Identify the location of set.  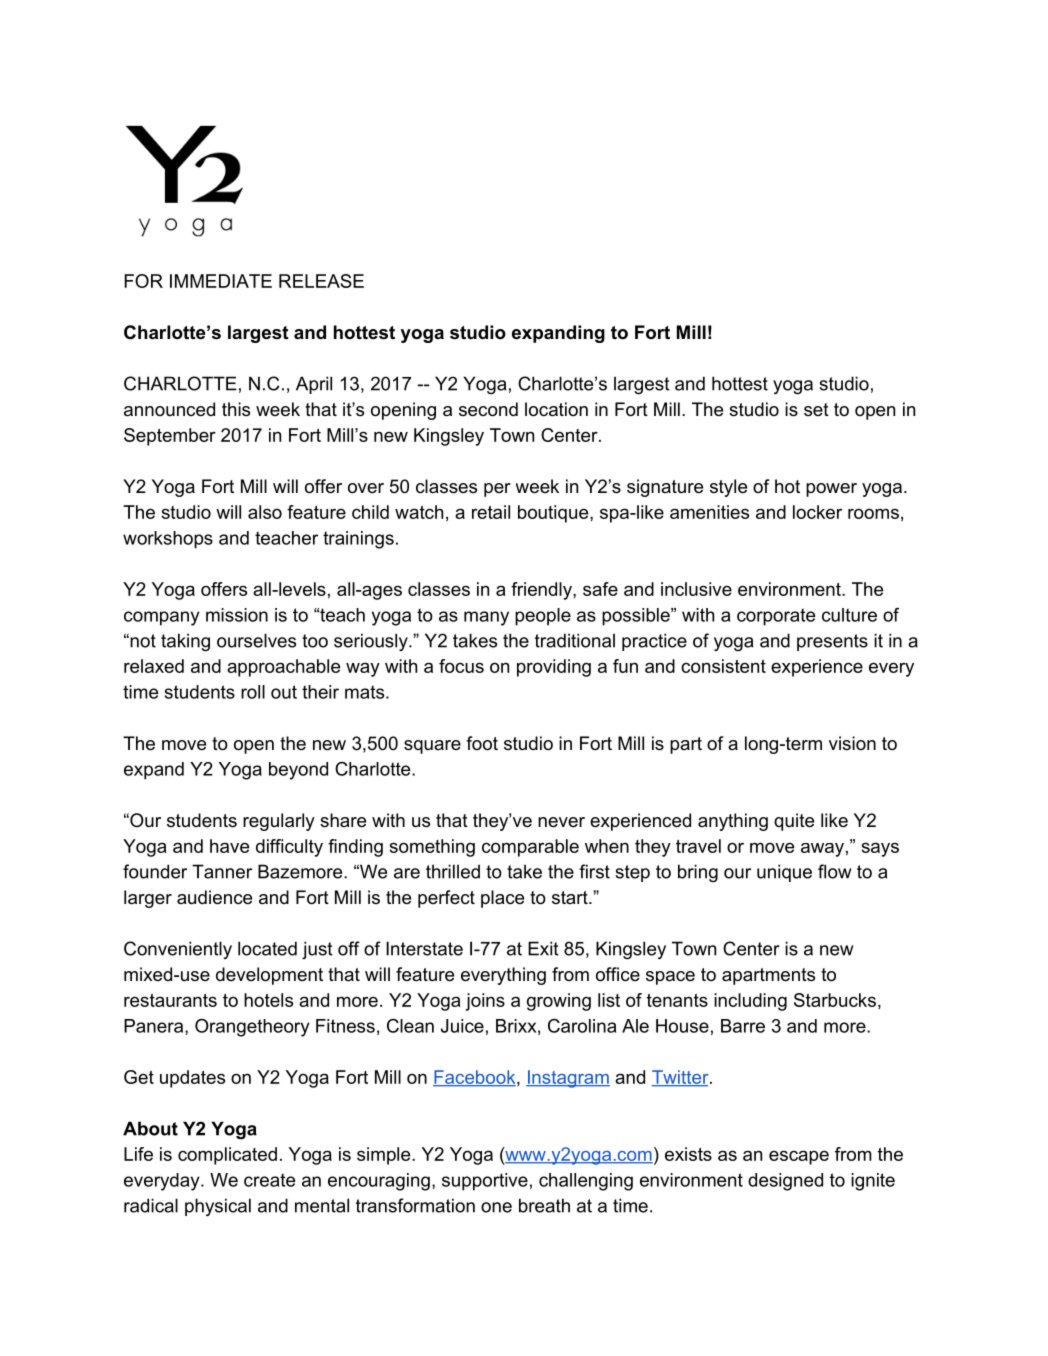
(816, 409).
